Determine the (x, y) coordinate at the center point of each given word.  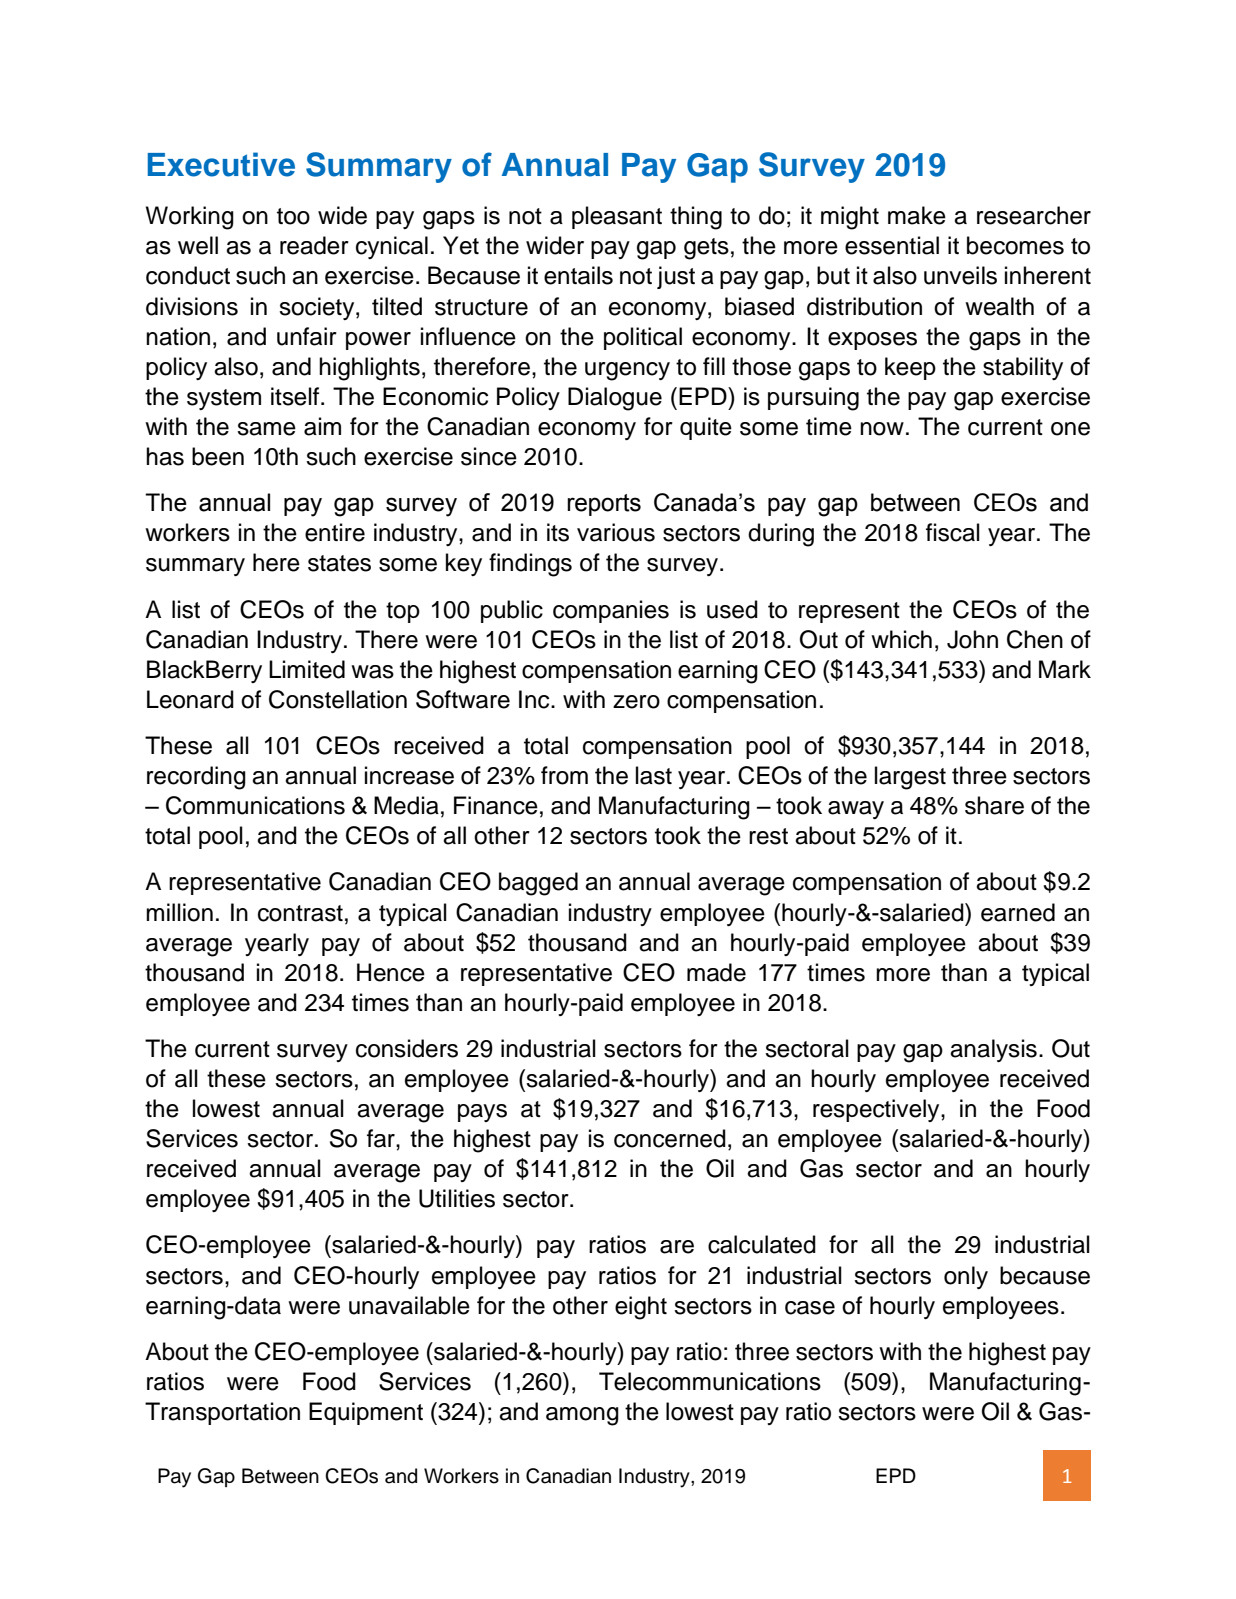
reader (314, 245)
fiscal (953, 532)
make (917, 215)
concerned (670, 1138)
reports (604, 505)
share (994, 805)
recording (196, 778)
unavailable (409, 1305)
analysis (993, 1050)
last (654, 775)
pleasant (617, 217)
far (382, 1138)
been (218, 456)
